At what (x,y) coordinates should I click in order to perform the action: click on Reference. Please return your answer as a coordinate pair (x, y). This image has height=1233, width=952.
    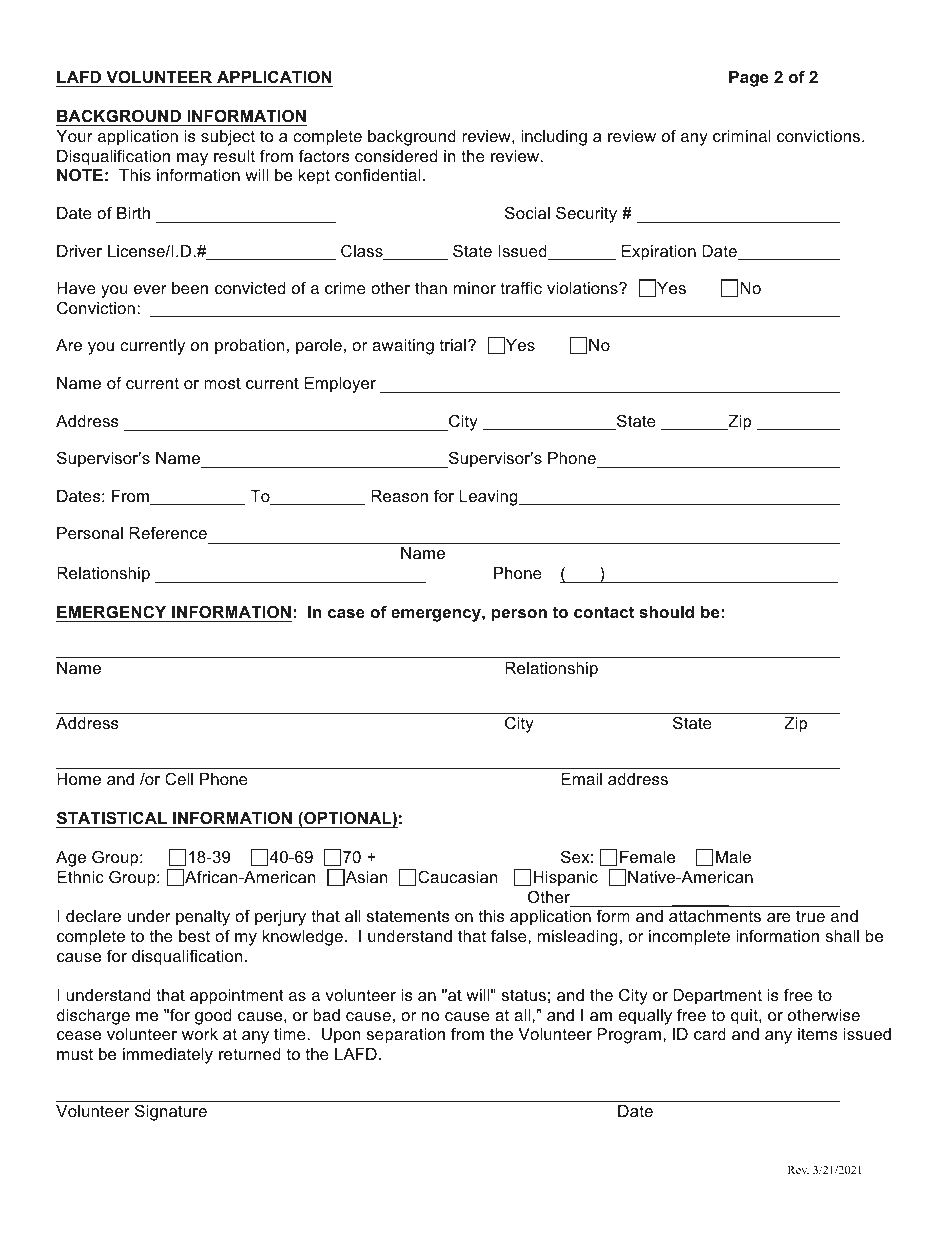
    Looking at the image, I should click on (168, 532).
